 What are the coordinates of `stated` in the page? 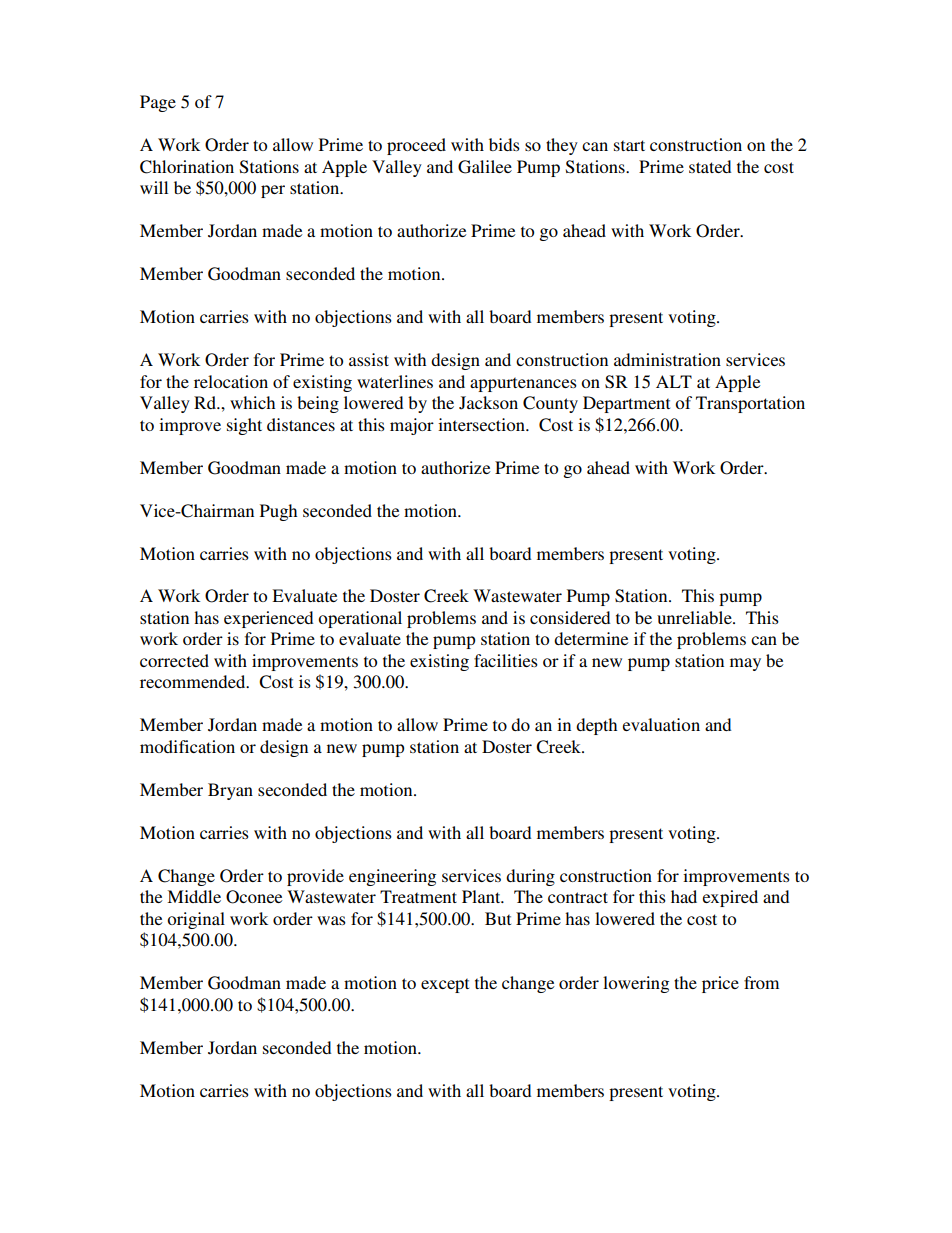 It's located at (710, 166).
